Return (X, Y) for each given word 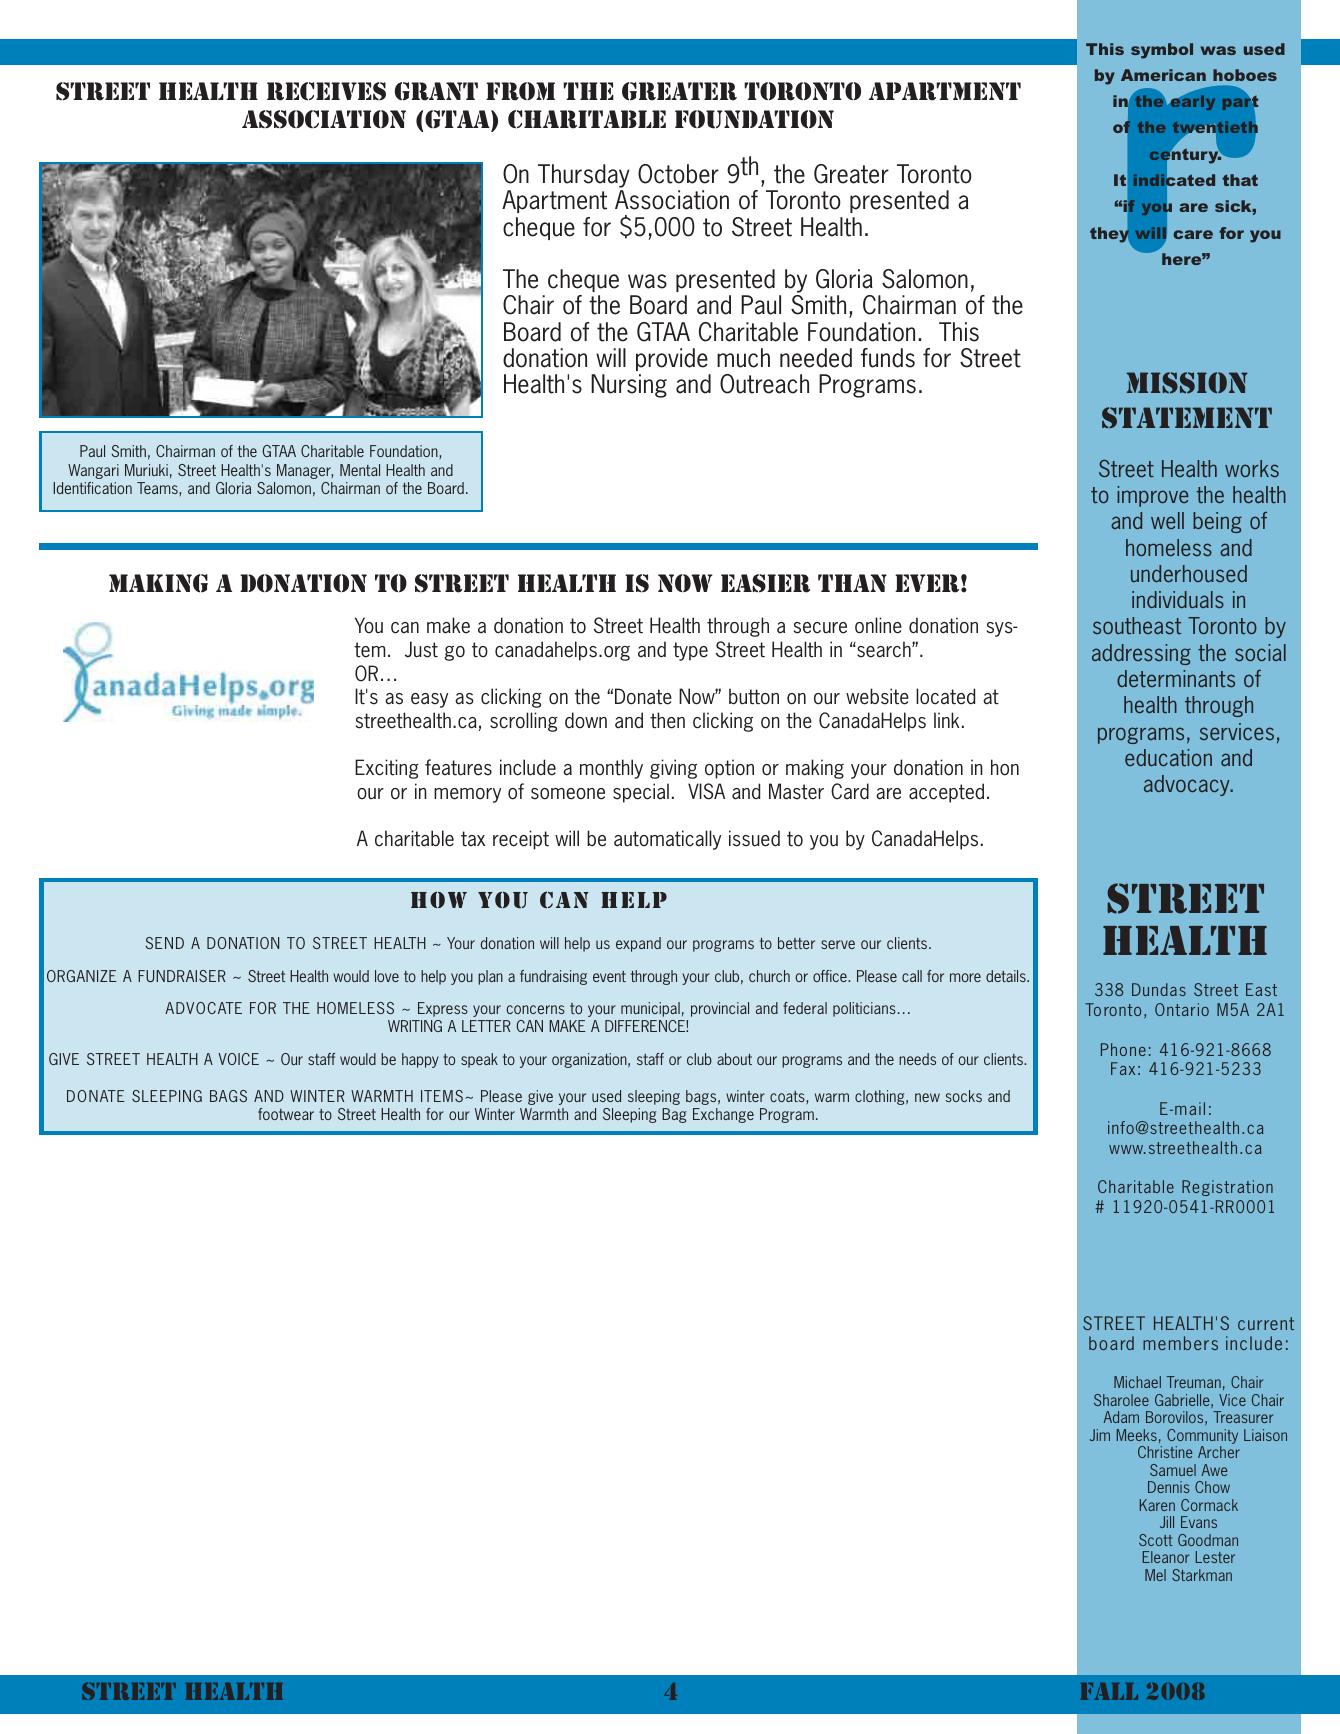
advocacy (1188, 785)
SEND (164, 943)
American (1163, 75)
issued (754, 838)
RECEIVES (326, 91)
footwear (286, 1114)
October (678, 174)
